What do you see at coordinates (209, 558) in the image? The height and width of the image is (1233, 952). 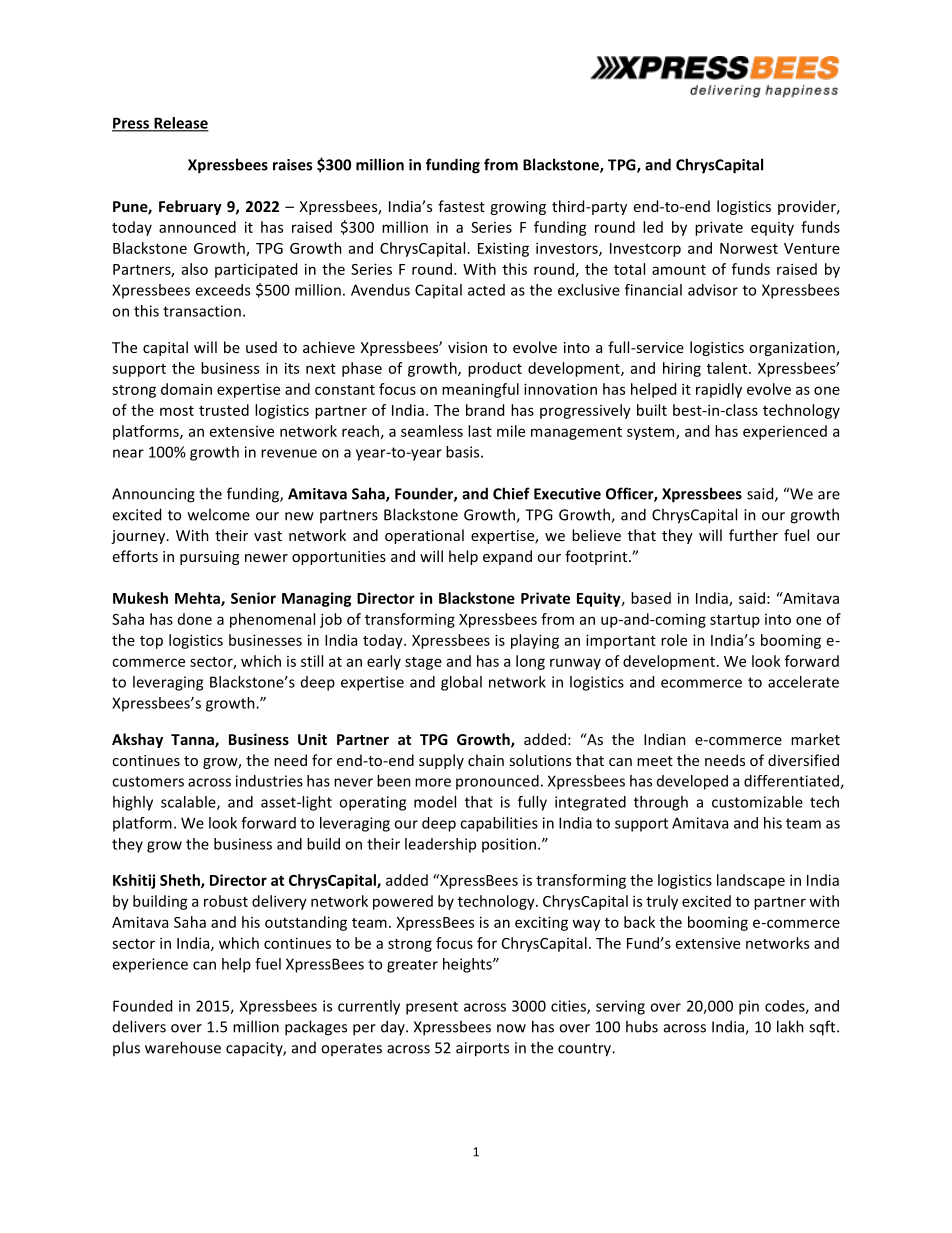 I see `pursuing` at bounding box center [209, 558].
